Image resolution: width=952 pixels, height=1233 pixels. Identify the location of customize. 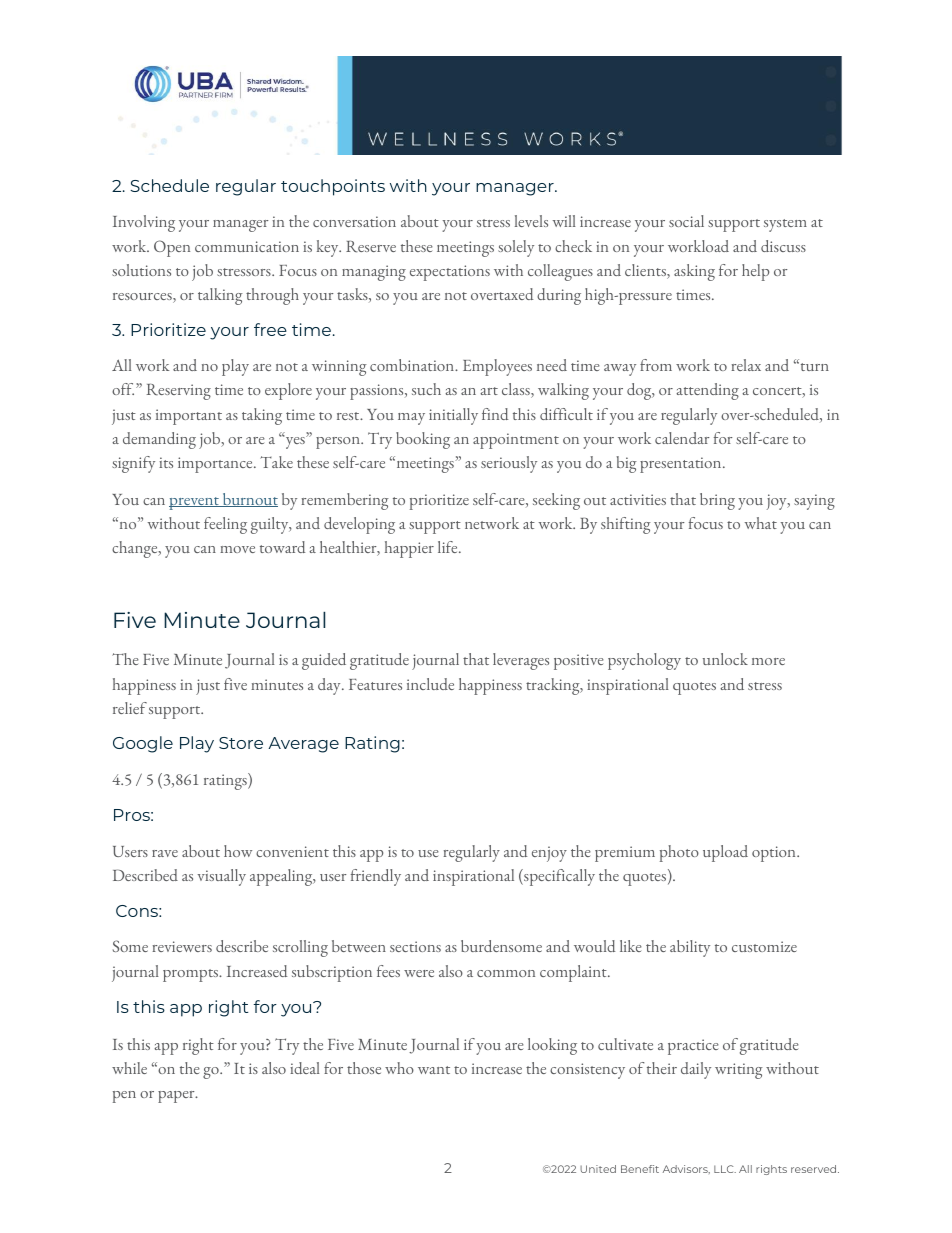
(764, 946).
